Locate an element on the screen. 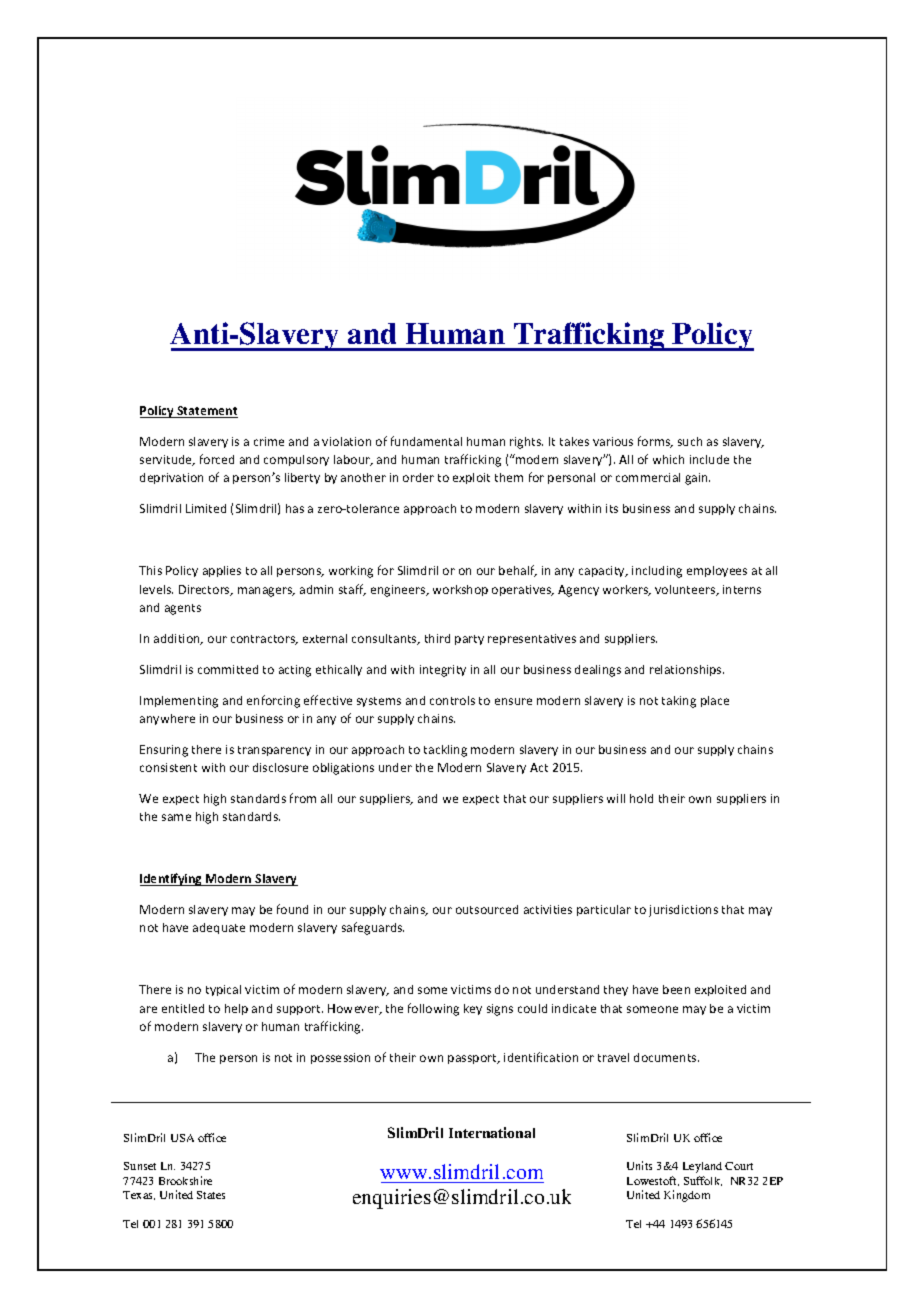  Statement is located at coordinates (206, 412).
